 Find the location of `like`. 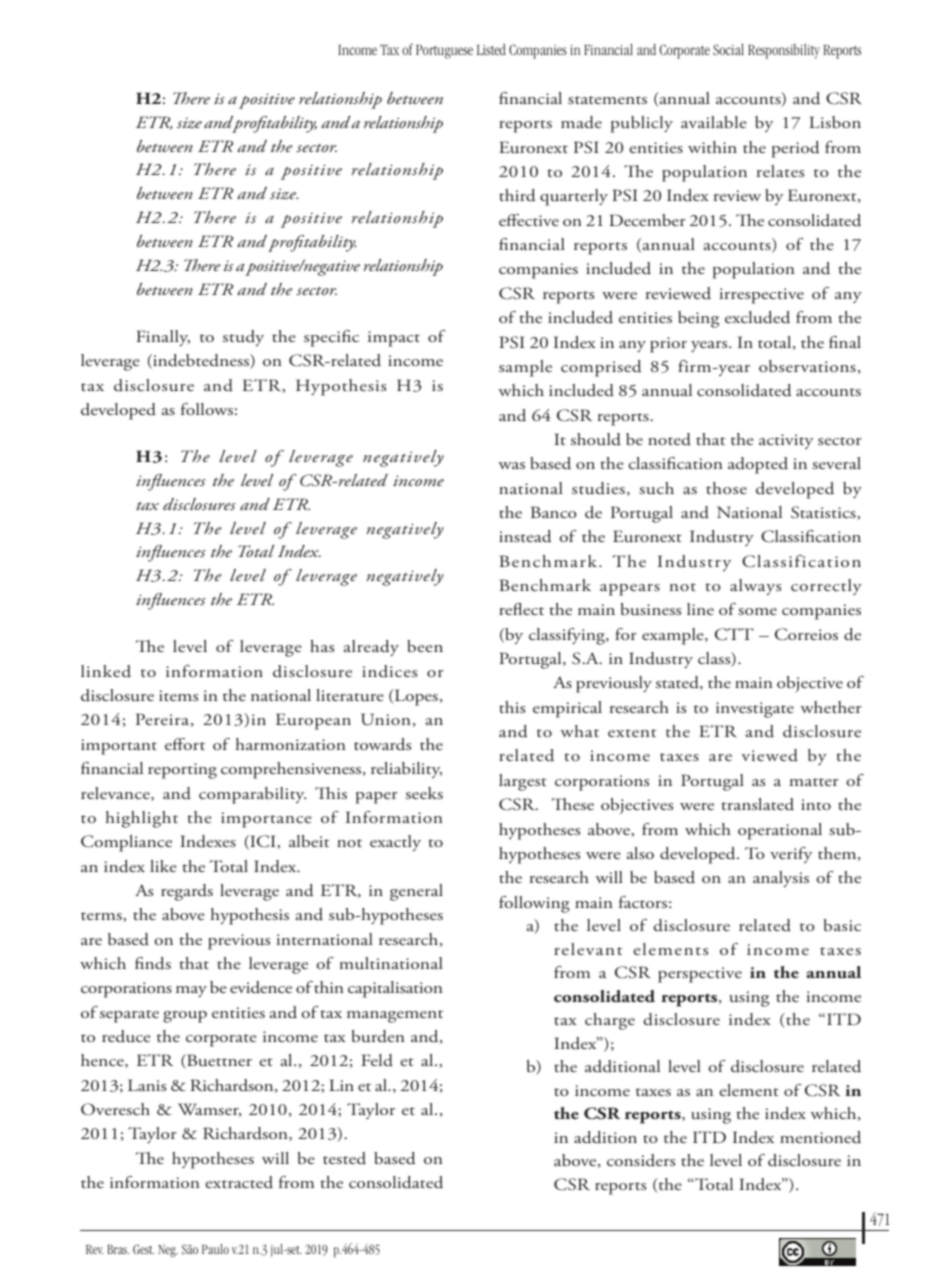

like is located at coordinates (163, 866).
